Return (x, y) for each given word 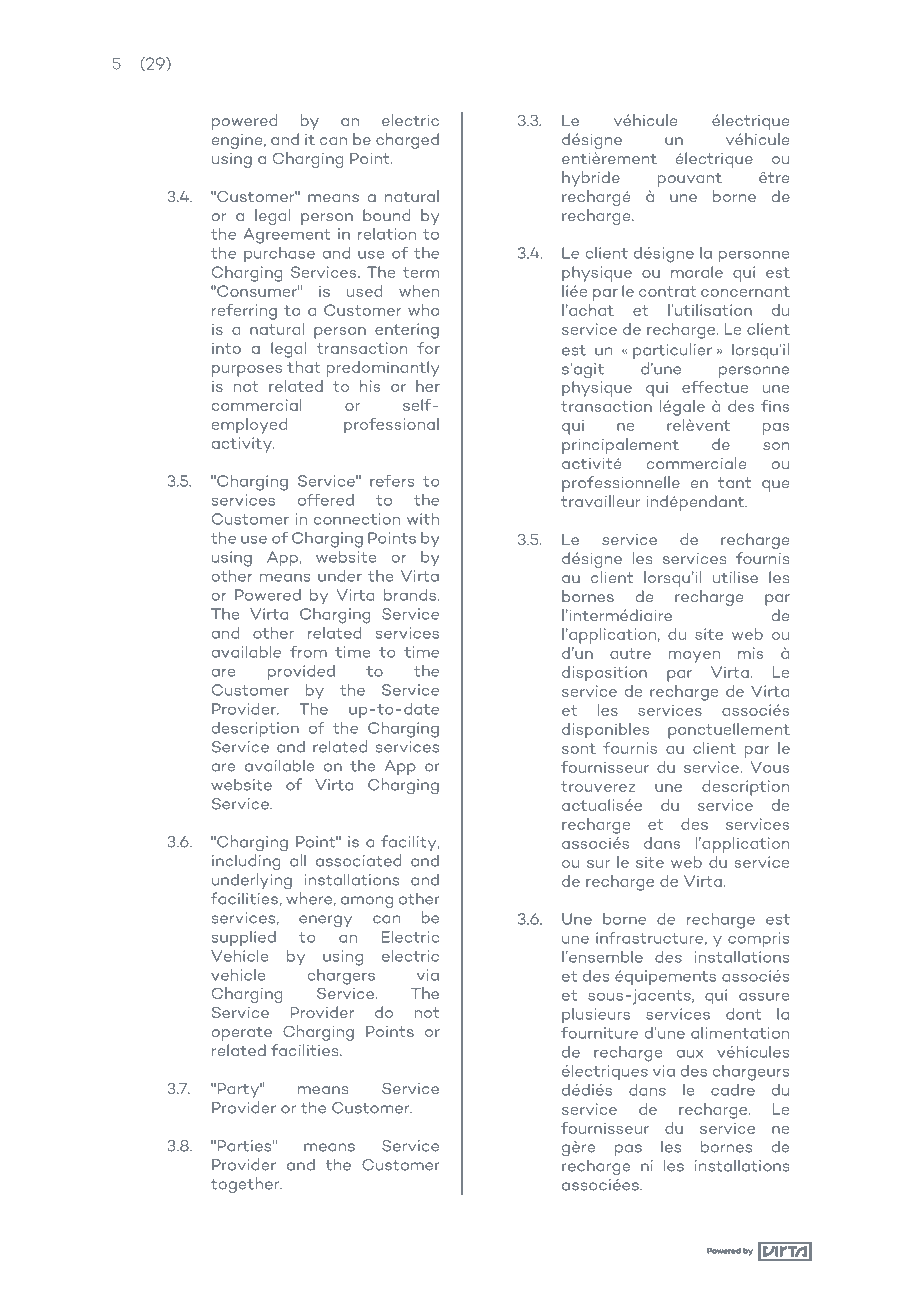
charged (407, 141)
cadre (733, 1090)
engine (238, 141)
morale (697, 272)
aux (690, 1054)
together (246, 1185)
